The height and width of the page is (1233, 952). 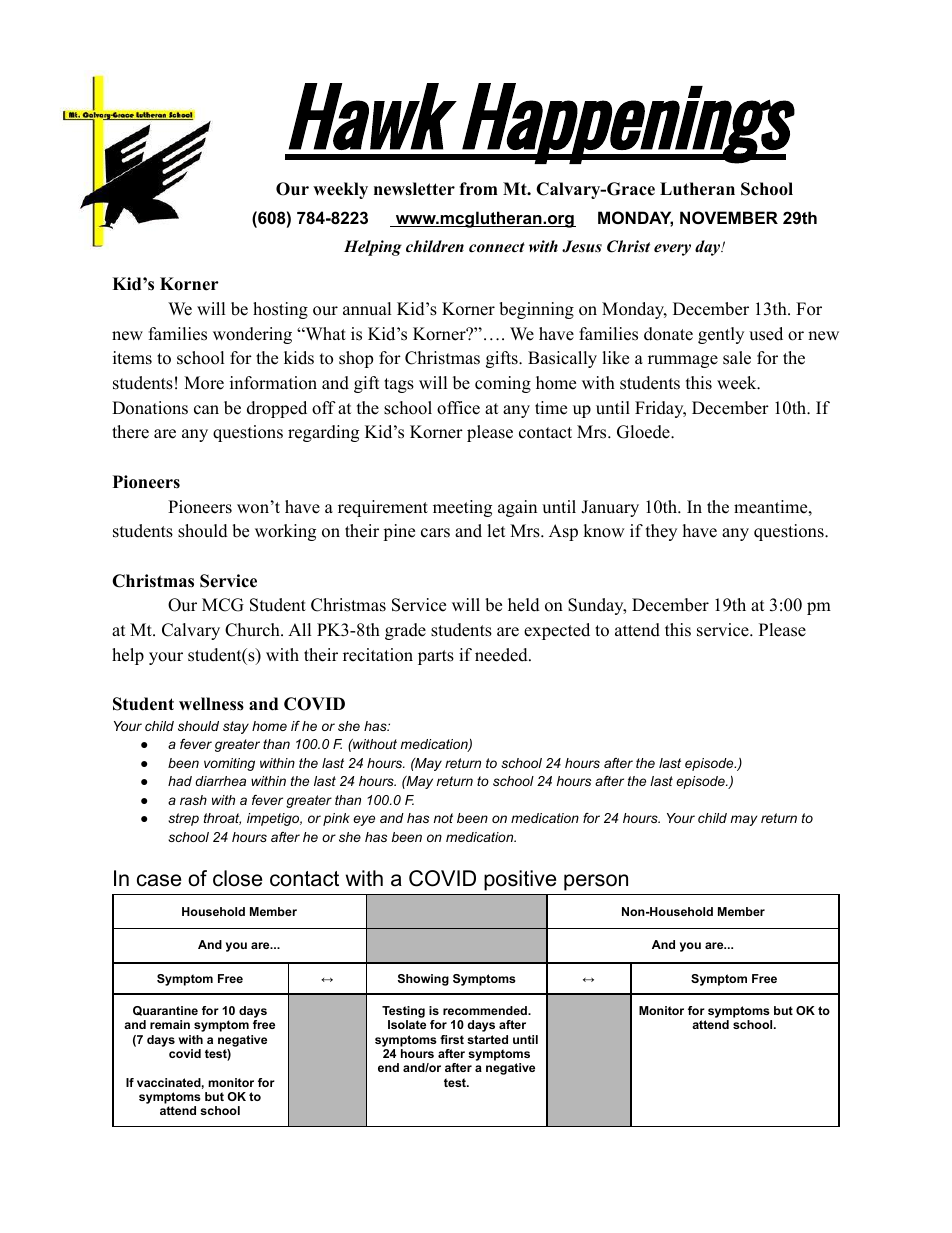 I want to click on Church, so click(x=253, y=630).
